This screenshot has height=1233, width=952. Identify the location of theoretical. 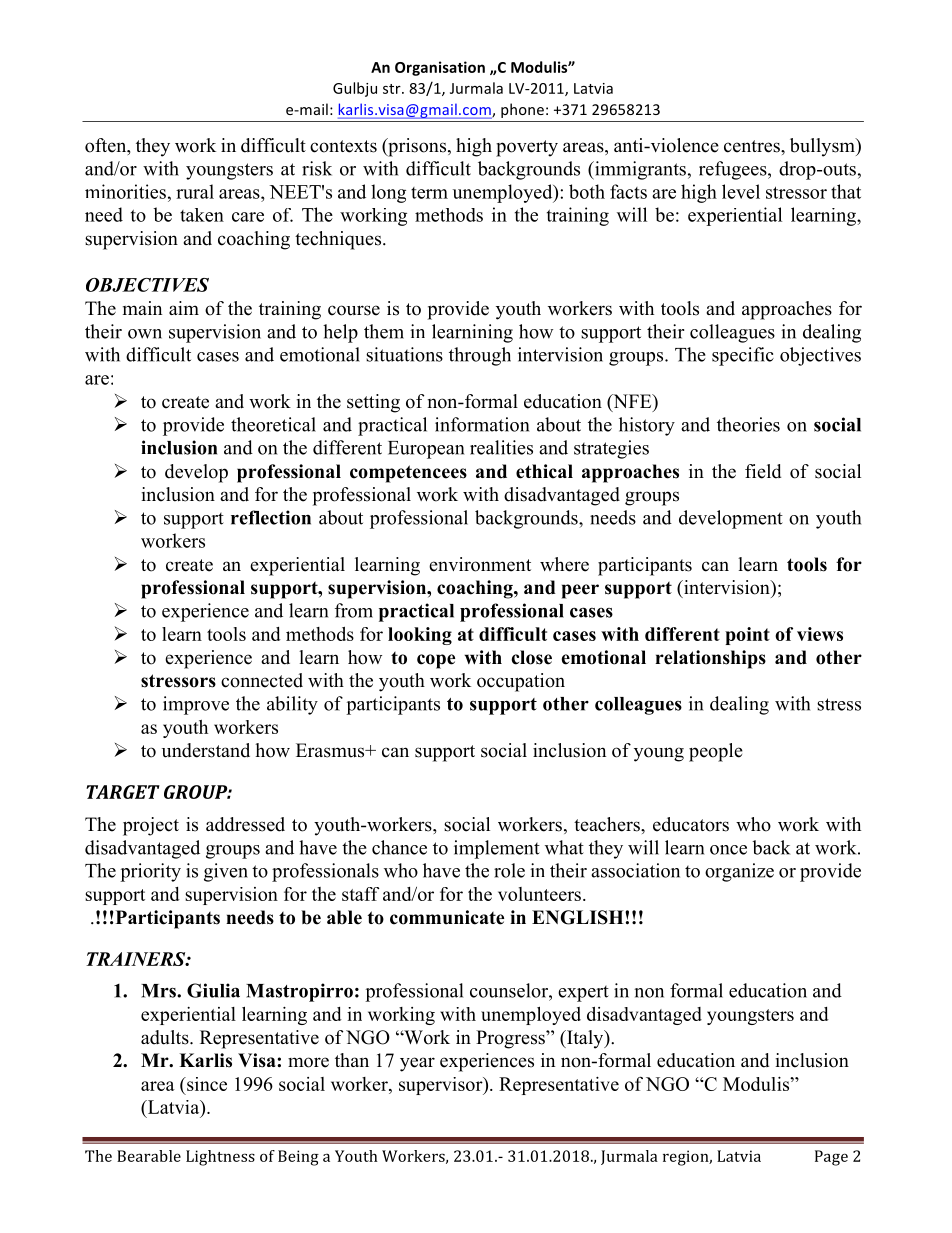
(273, 424).
